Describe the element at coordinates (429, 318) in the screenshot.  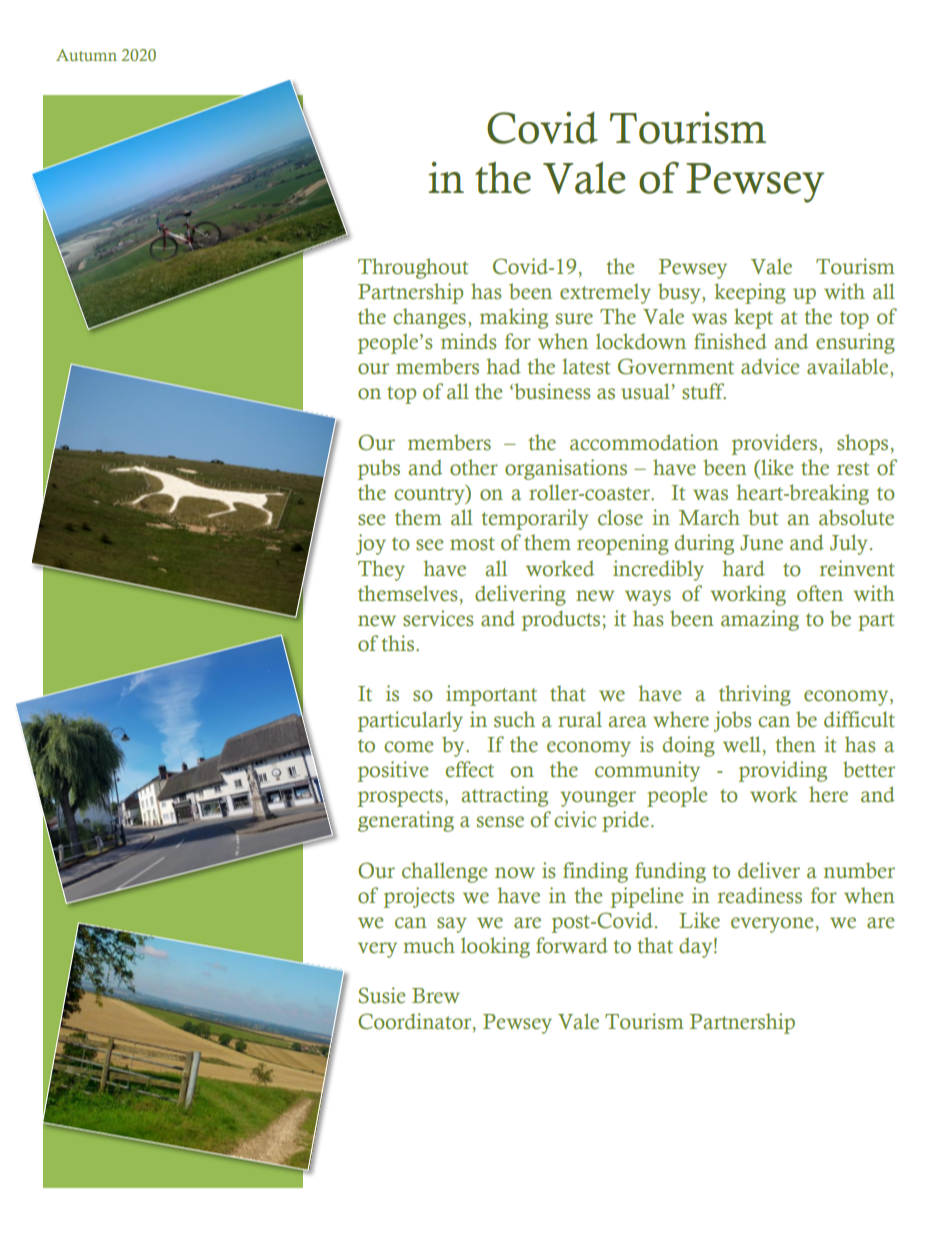
I see `changes` at that location.
